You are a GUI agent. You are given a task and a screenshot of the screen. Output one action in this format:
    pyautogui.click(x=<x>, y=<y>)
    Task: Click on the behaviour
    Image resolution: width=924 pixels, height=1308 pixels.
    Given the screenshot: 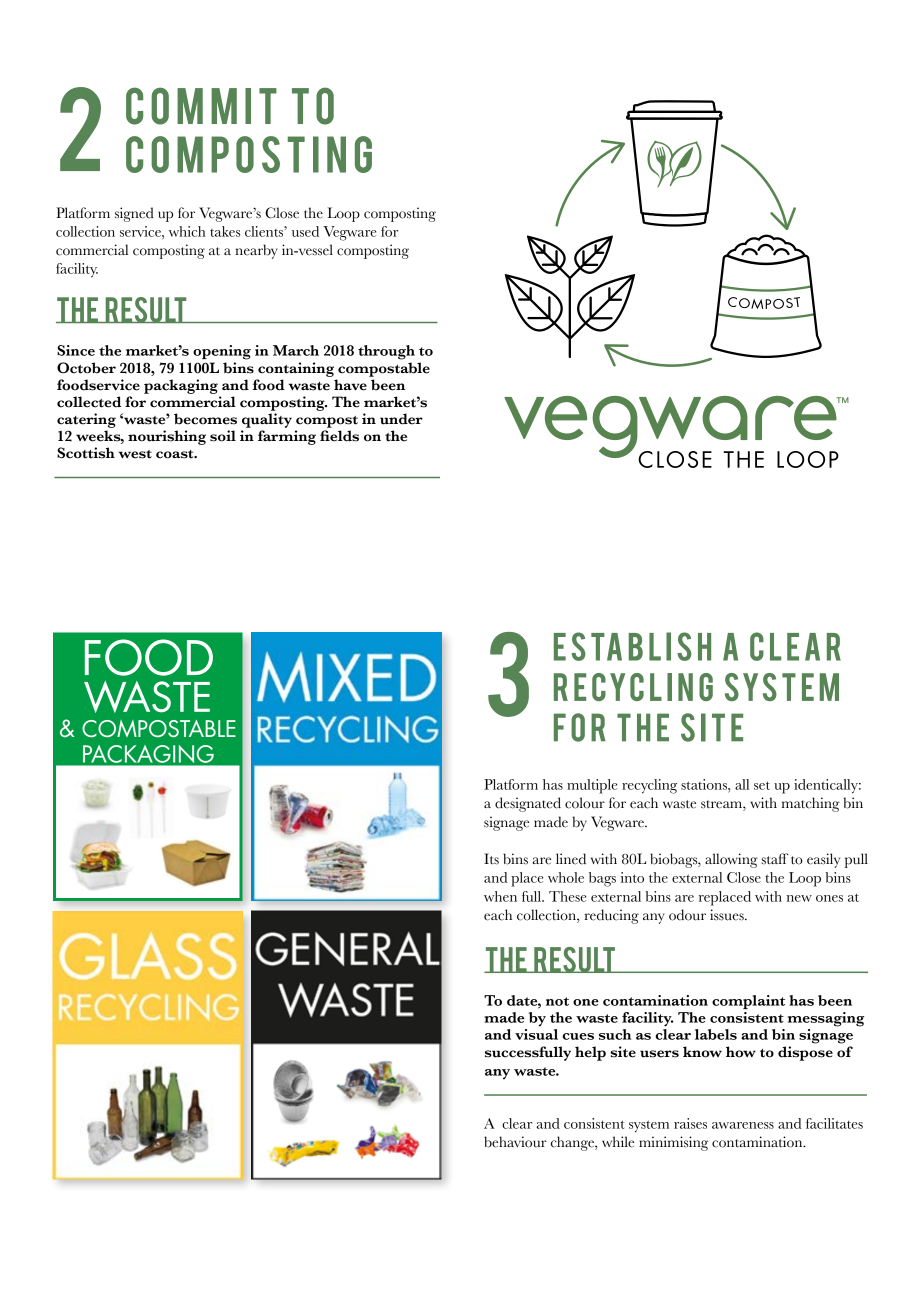 What is the action you would take?
    pyautogui.click(x=515, y=1142)
